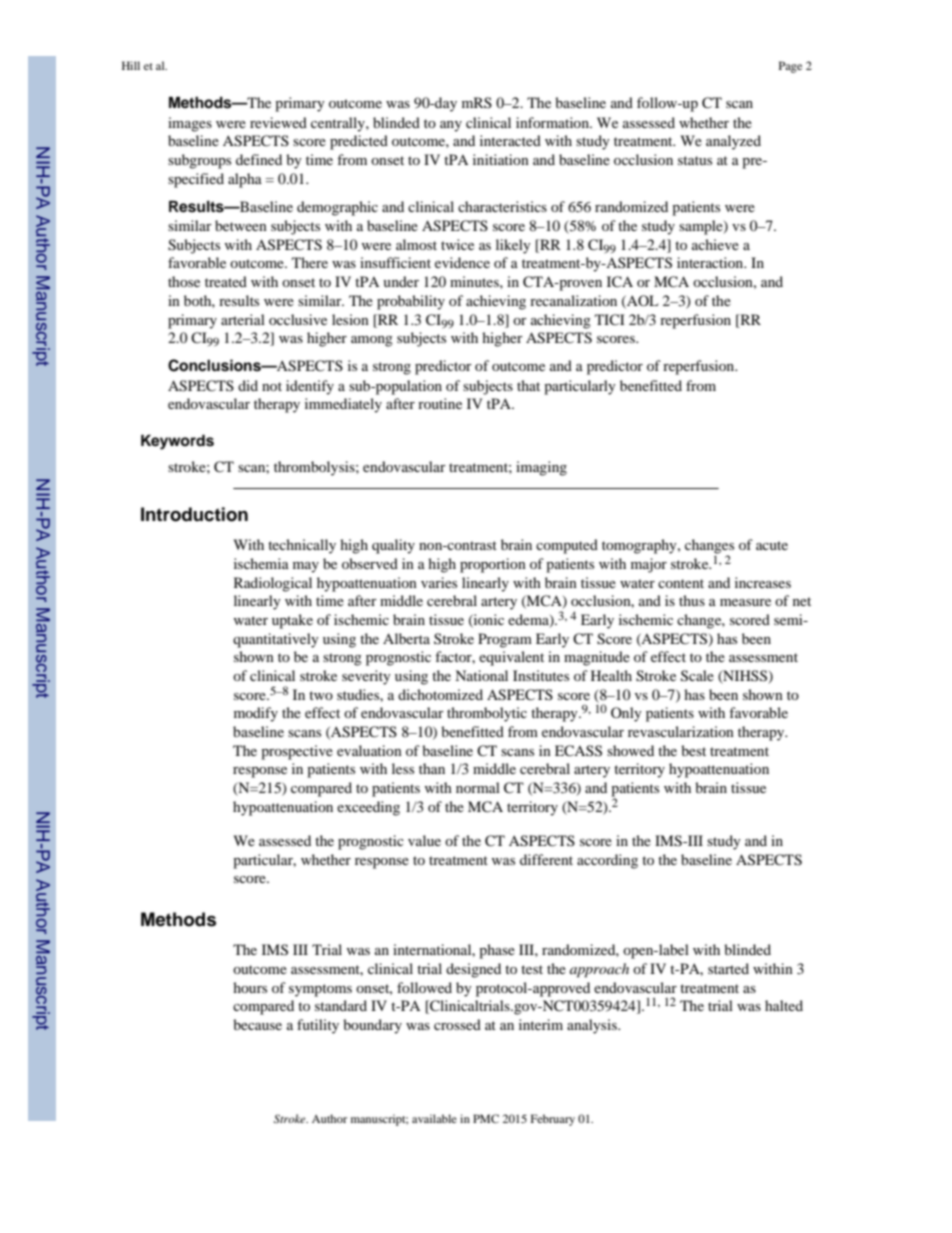 The width and height of the document is (952, 1233). What do you see at coordinates (451, 126) in the document?
I see `any` at bounding box center [451, 126].
